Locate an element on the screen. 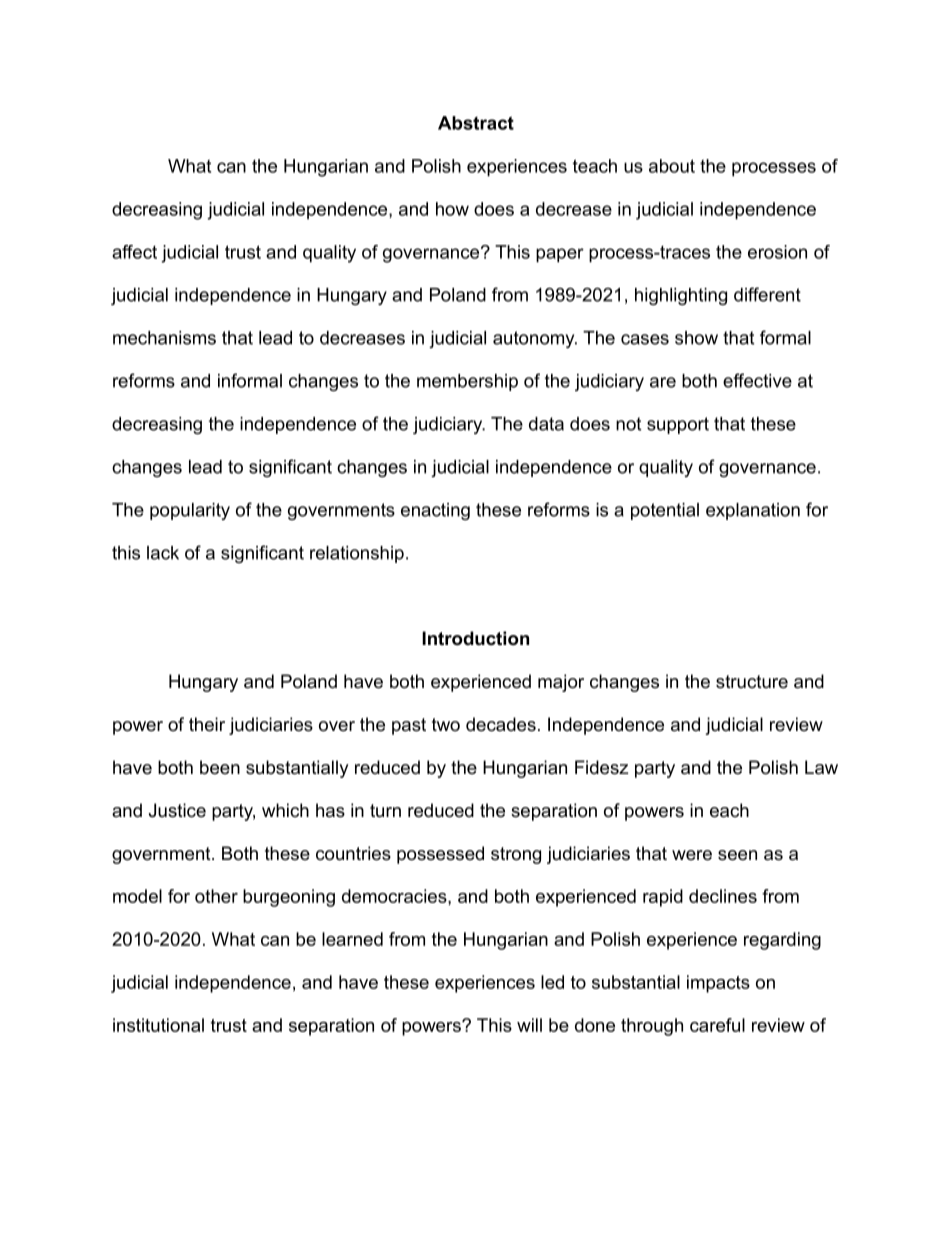 The width and height of the screenshot is (952, 1233). institutional is located at coordinates (158, 1025).
